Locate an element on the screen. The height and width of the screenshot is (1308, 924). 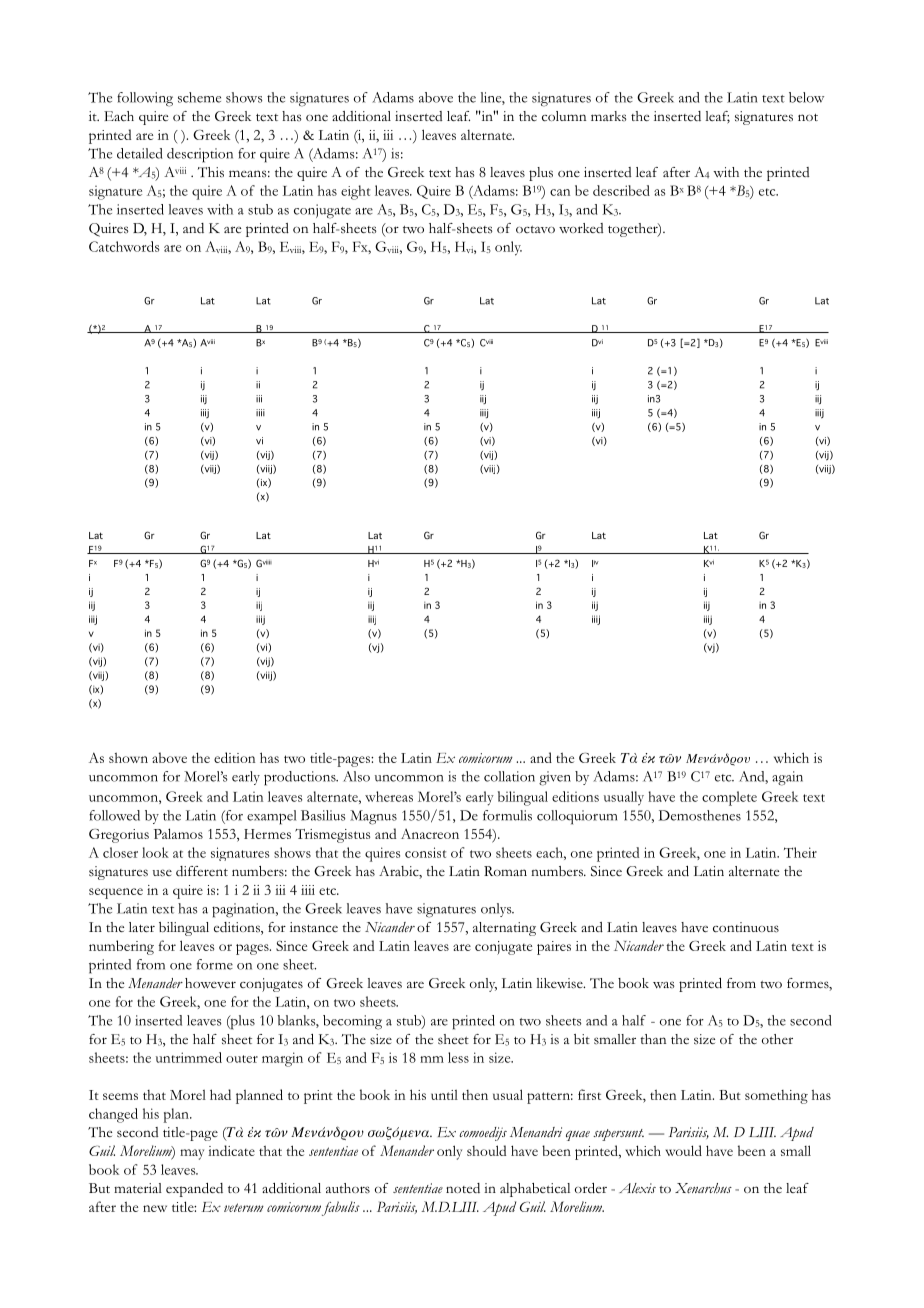
description is located at coordinates (200, 155).
